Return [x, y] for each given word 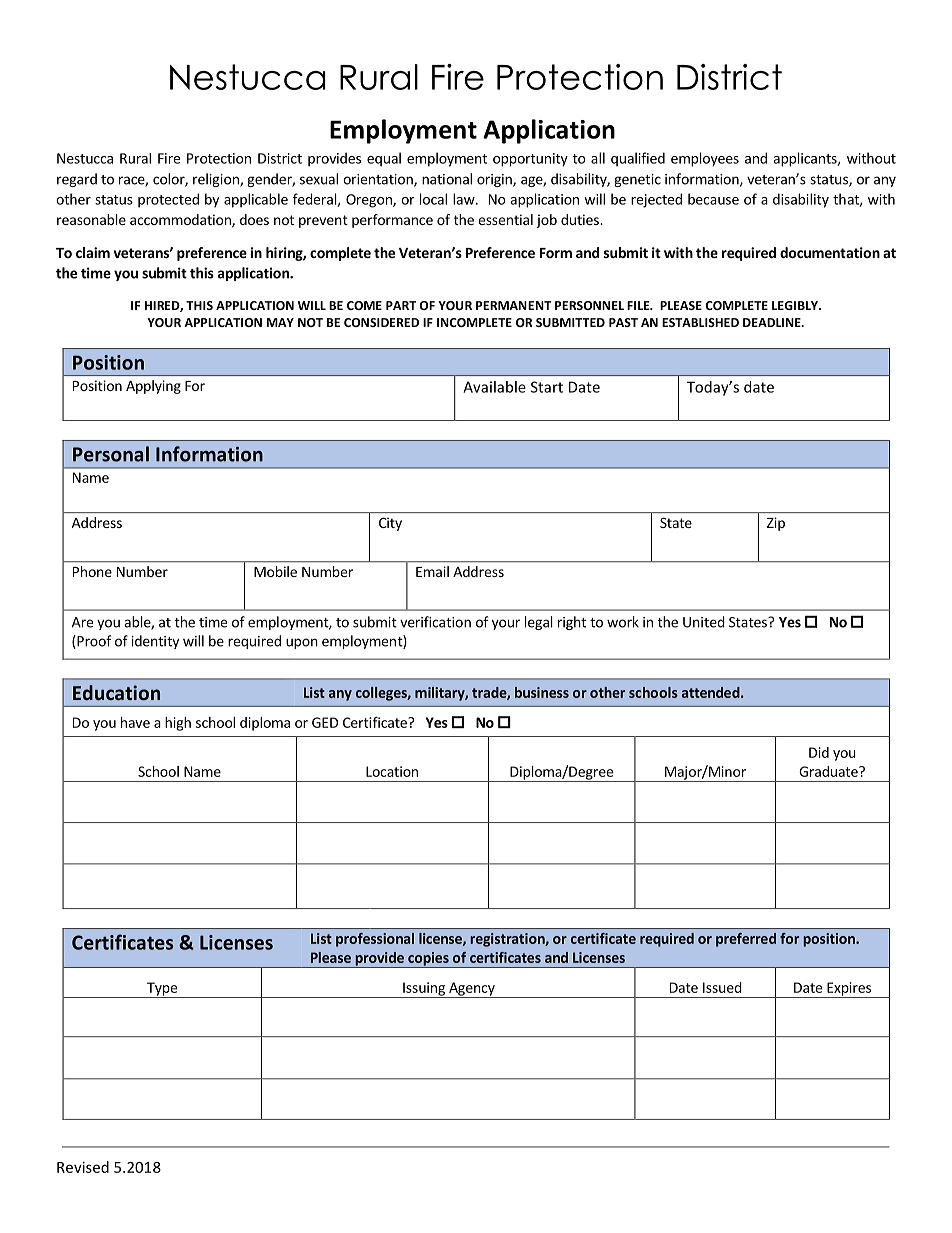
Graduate [829, 771]
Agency [472, 990]
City [390, 524]
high [178, 724]
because [713, 199]
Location [392, 771]
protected [168, 200]
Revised [83, 1167]
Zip [776, 524]
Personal [111, 454]
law [465, 199]
